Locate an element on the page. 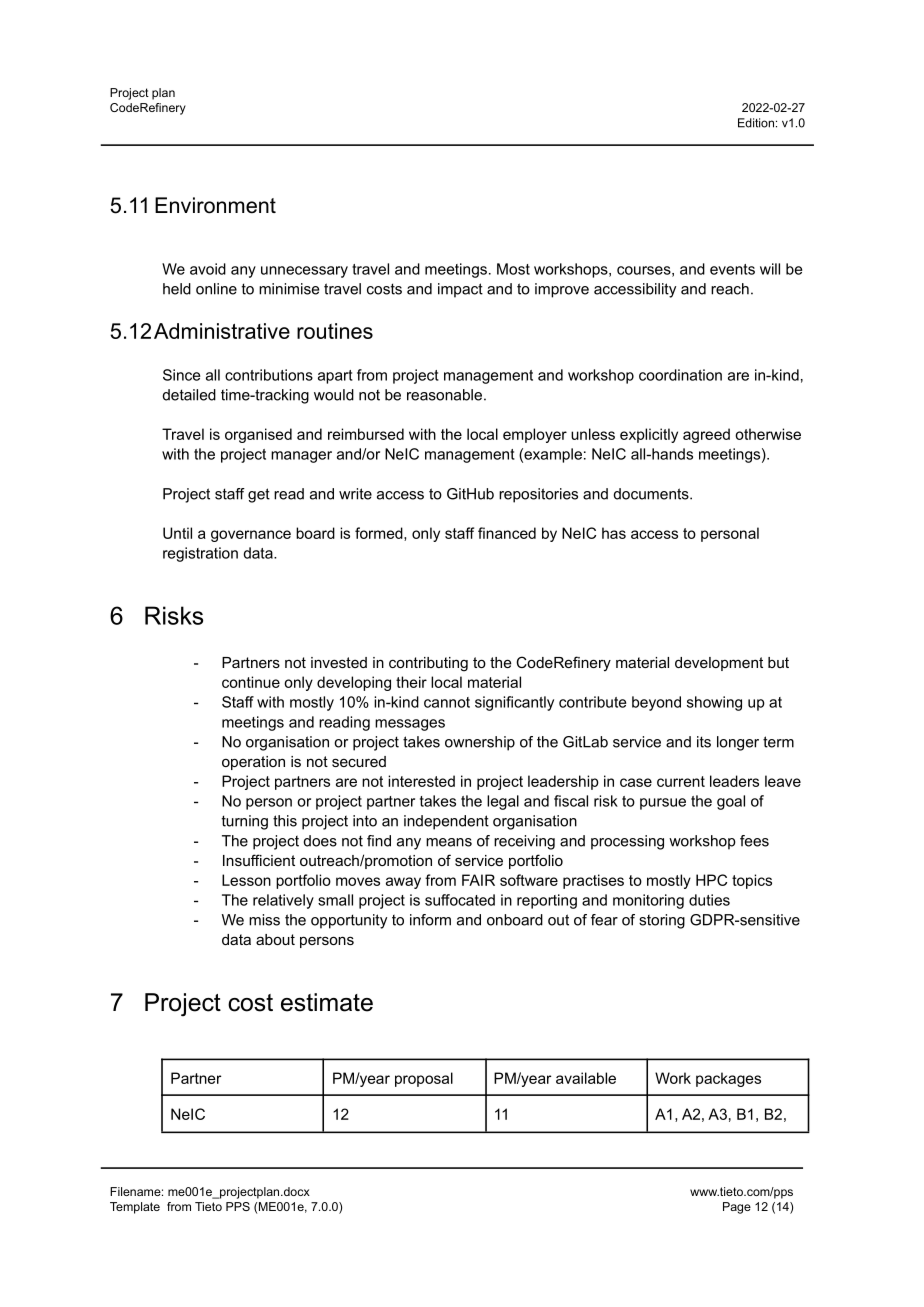 Image resolution: width=924 pixels, height=1307 pixels. Page is located at coordinates (737, 1208).
